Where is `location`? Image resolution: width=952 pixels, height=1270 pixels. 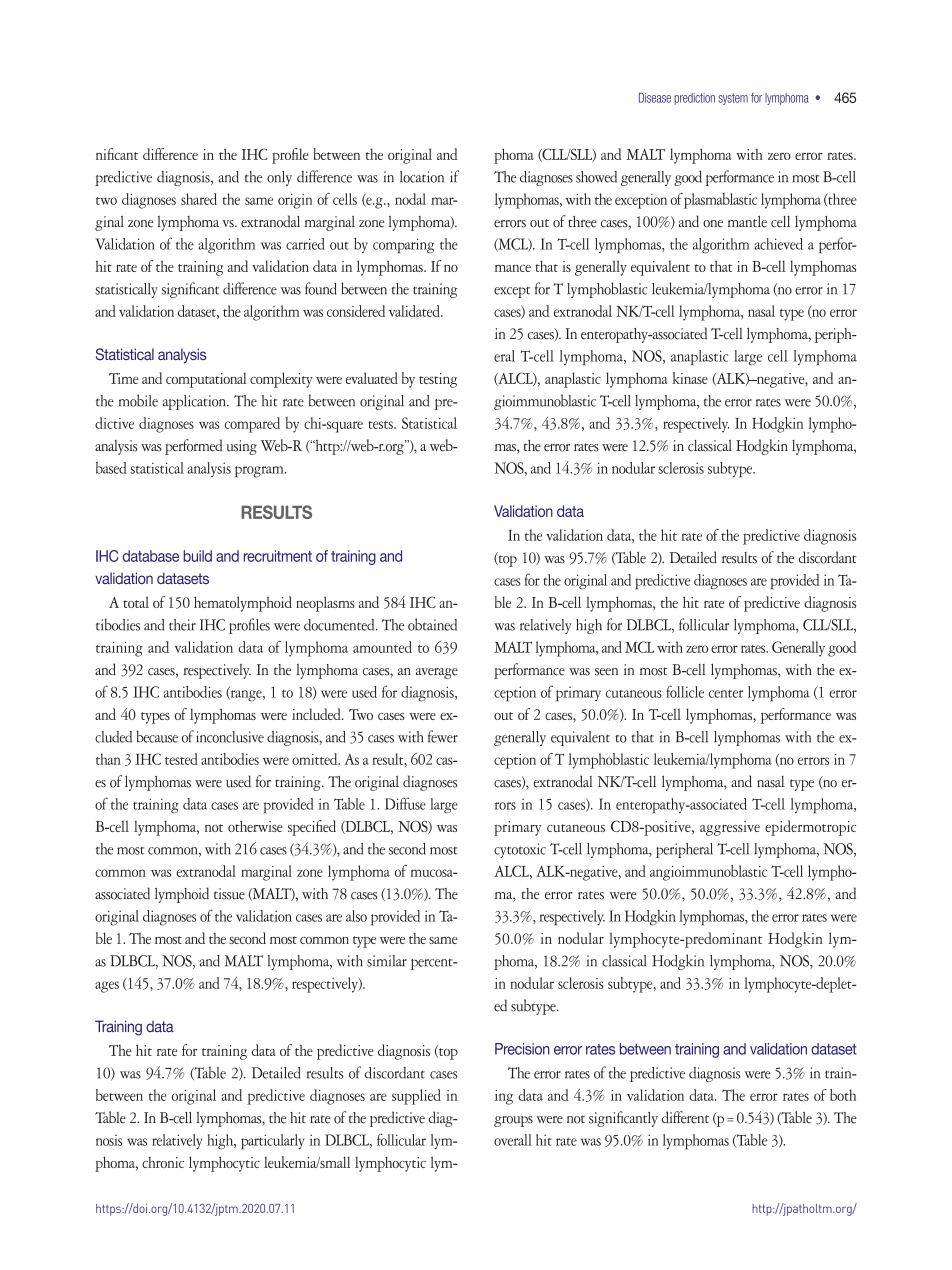
location is located at coordinates (422, 177).
